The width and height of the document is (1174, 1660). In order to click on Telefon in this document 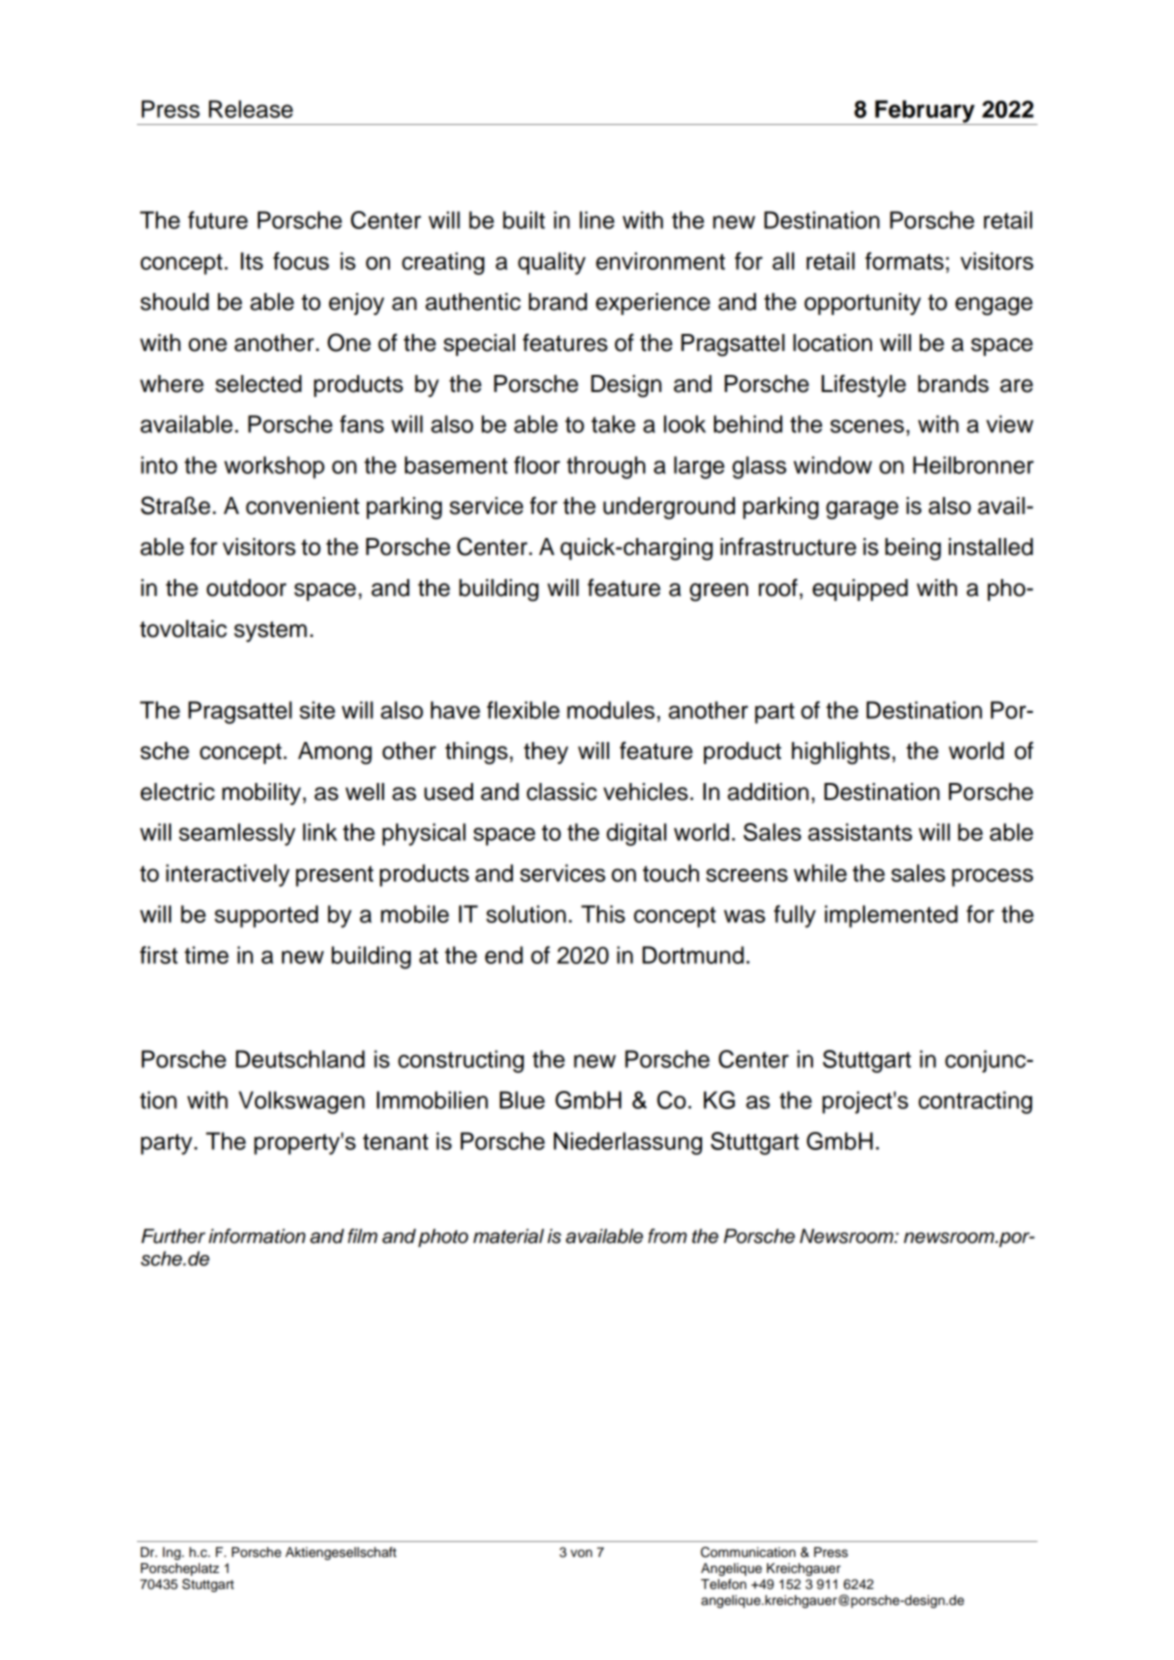, I will do `click(723, 1584)`.
